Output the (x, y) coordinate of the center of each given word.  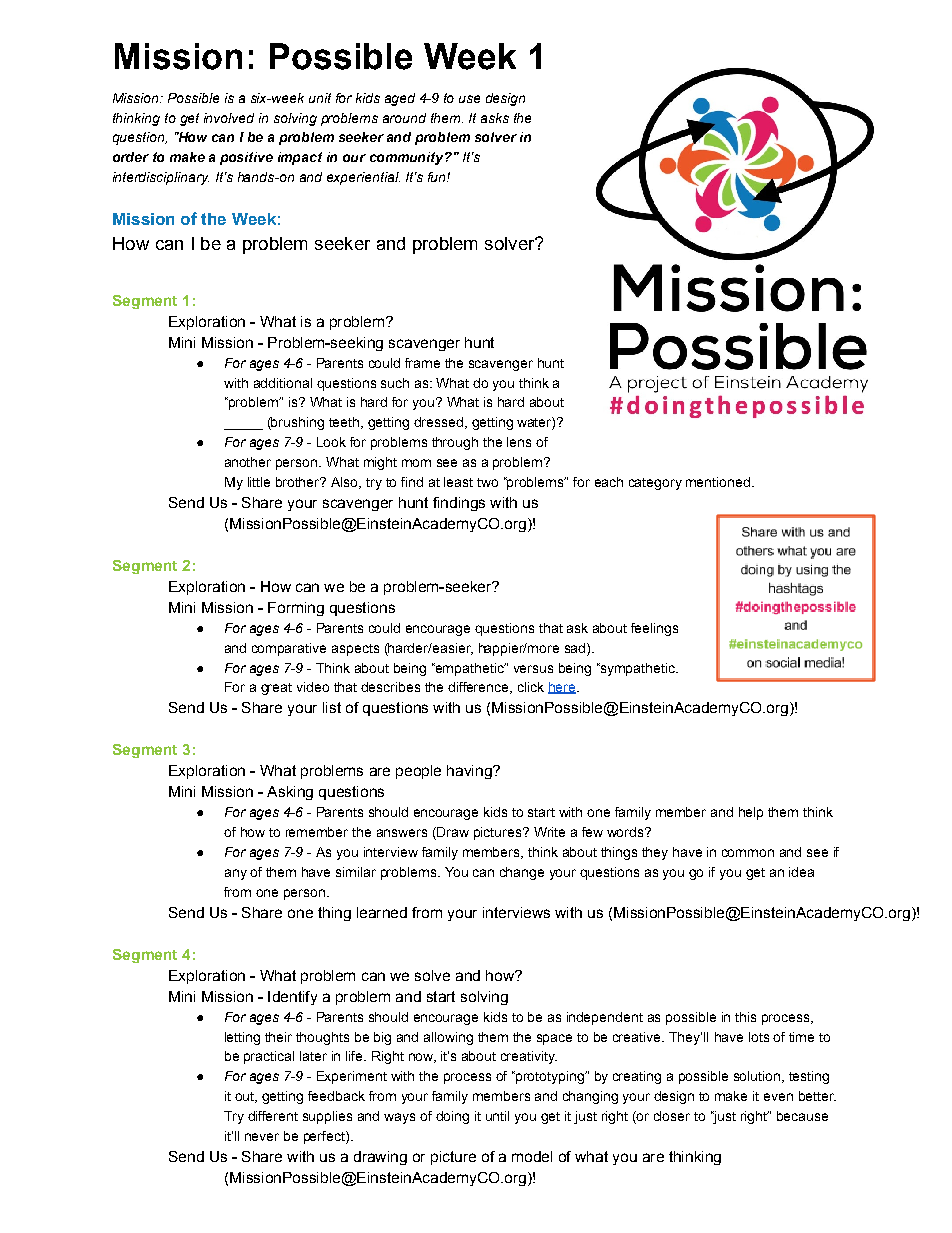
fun (438, 177)
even (778, 1097)
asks (495, 118)
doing (452, 1117)
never (262, 1137)
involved (229, 118)
